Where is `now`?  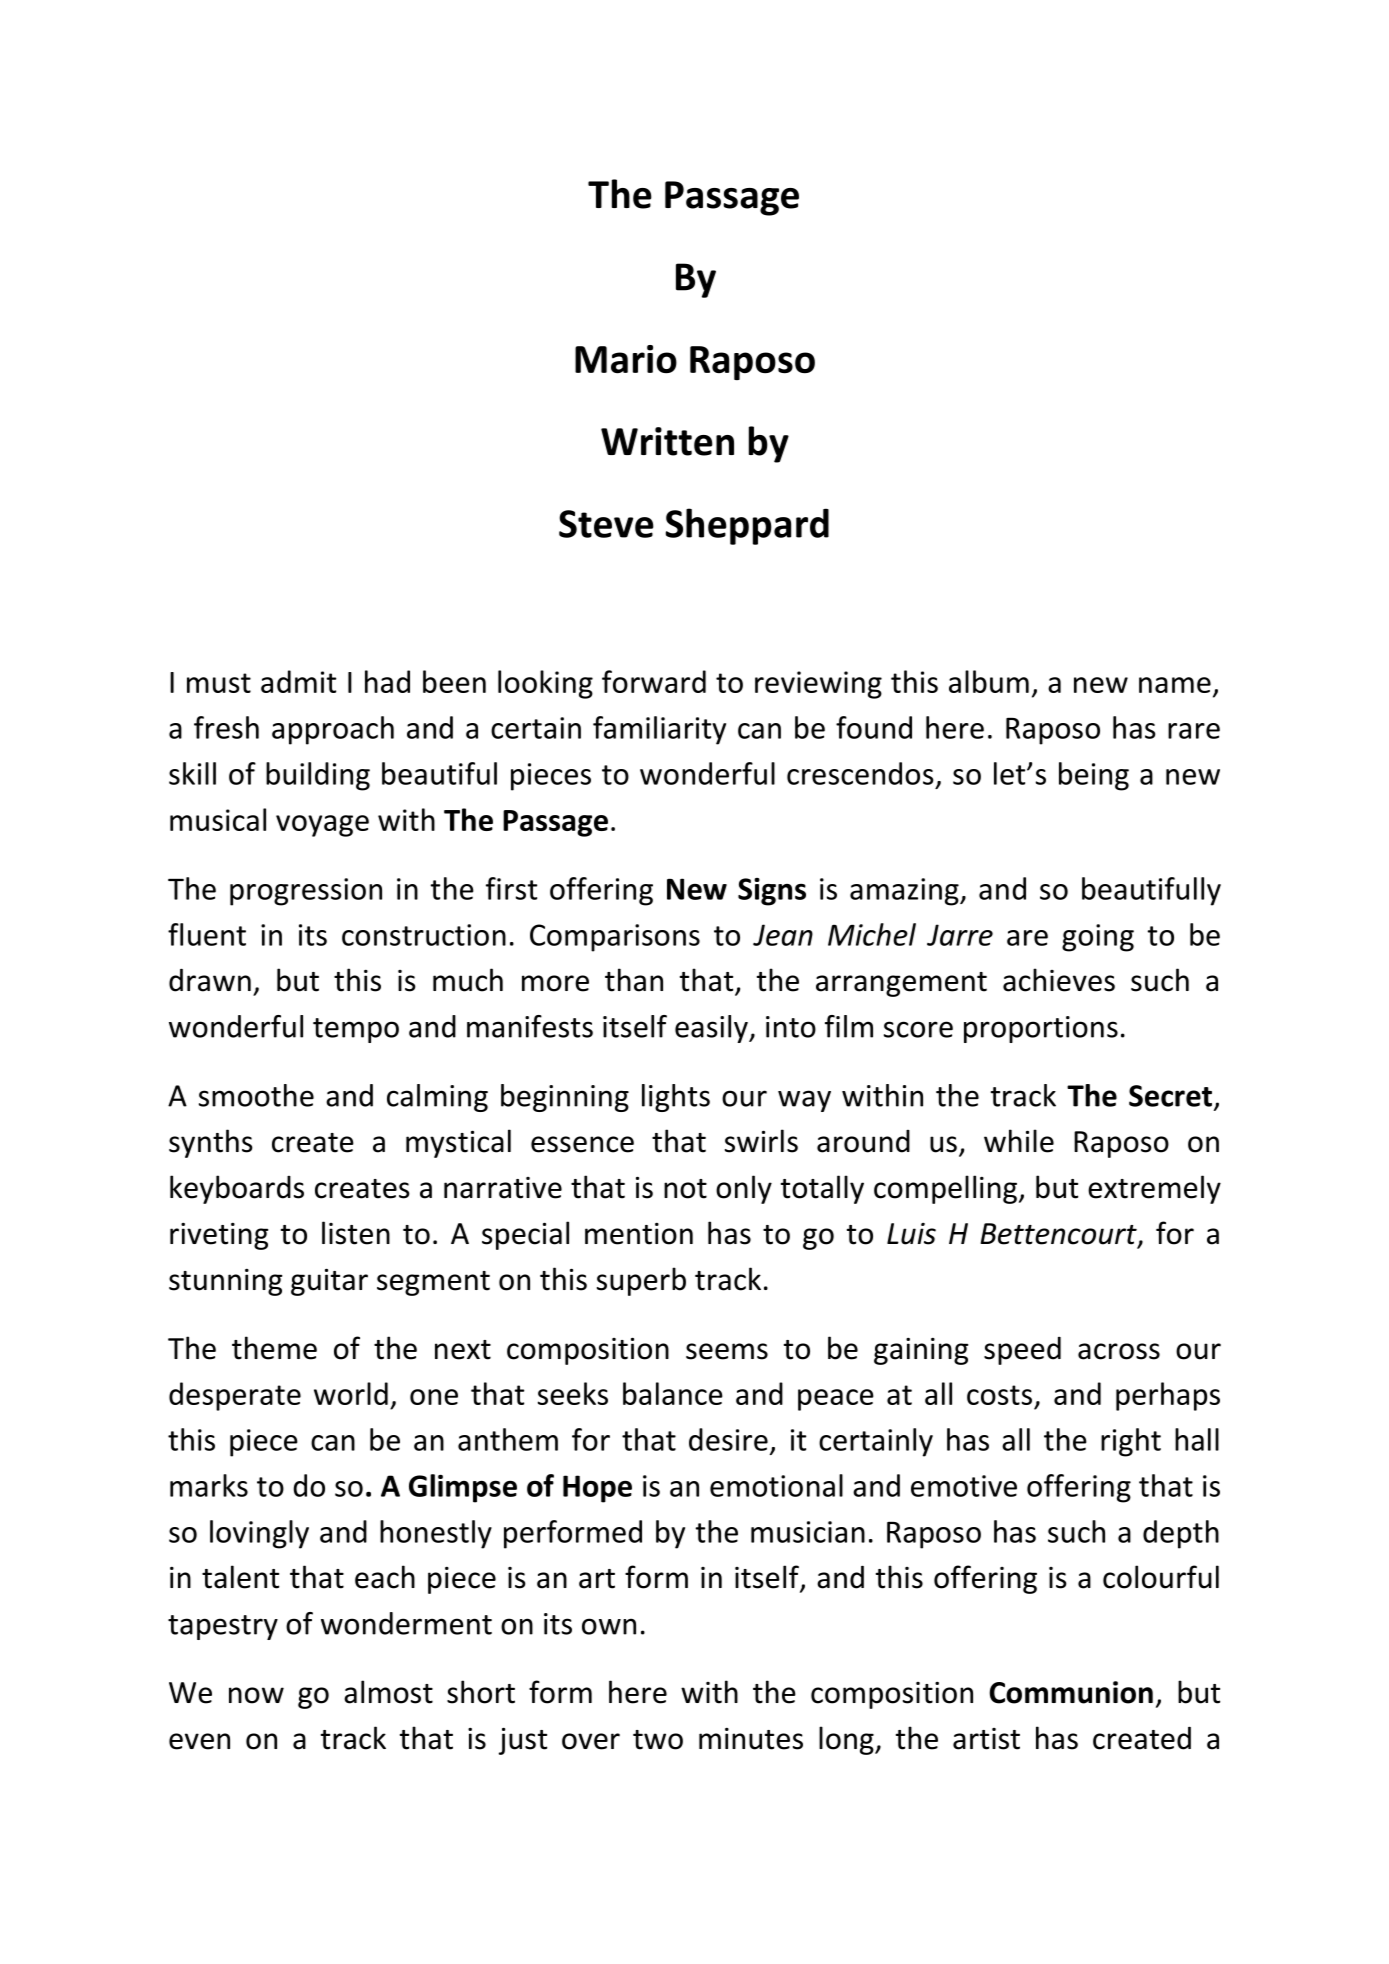
now is located at coordinates (256, 1695).
